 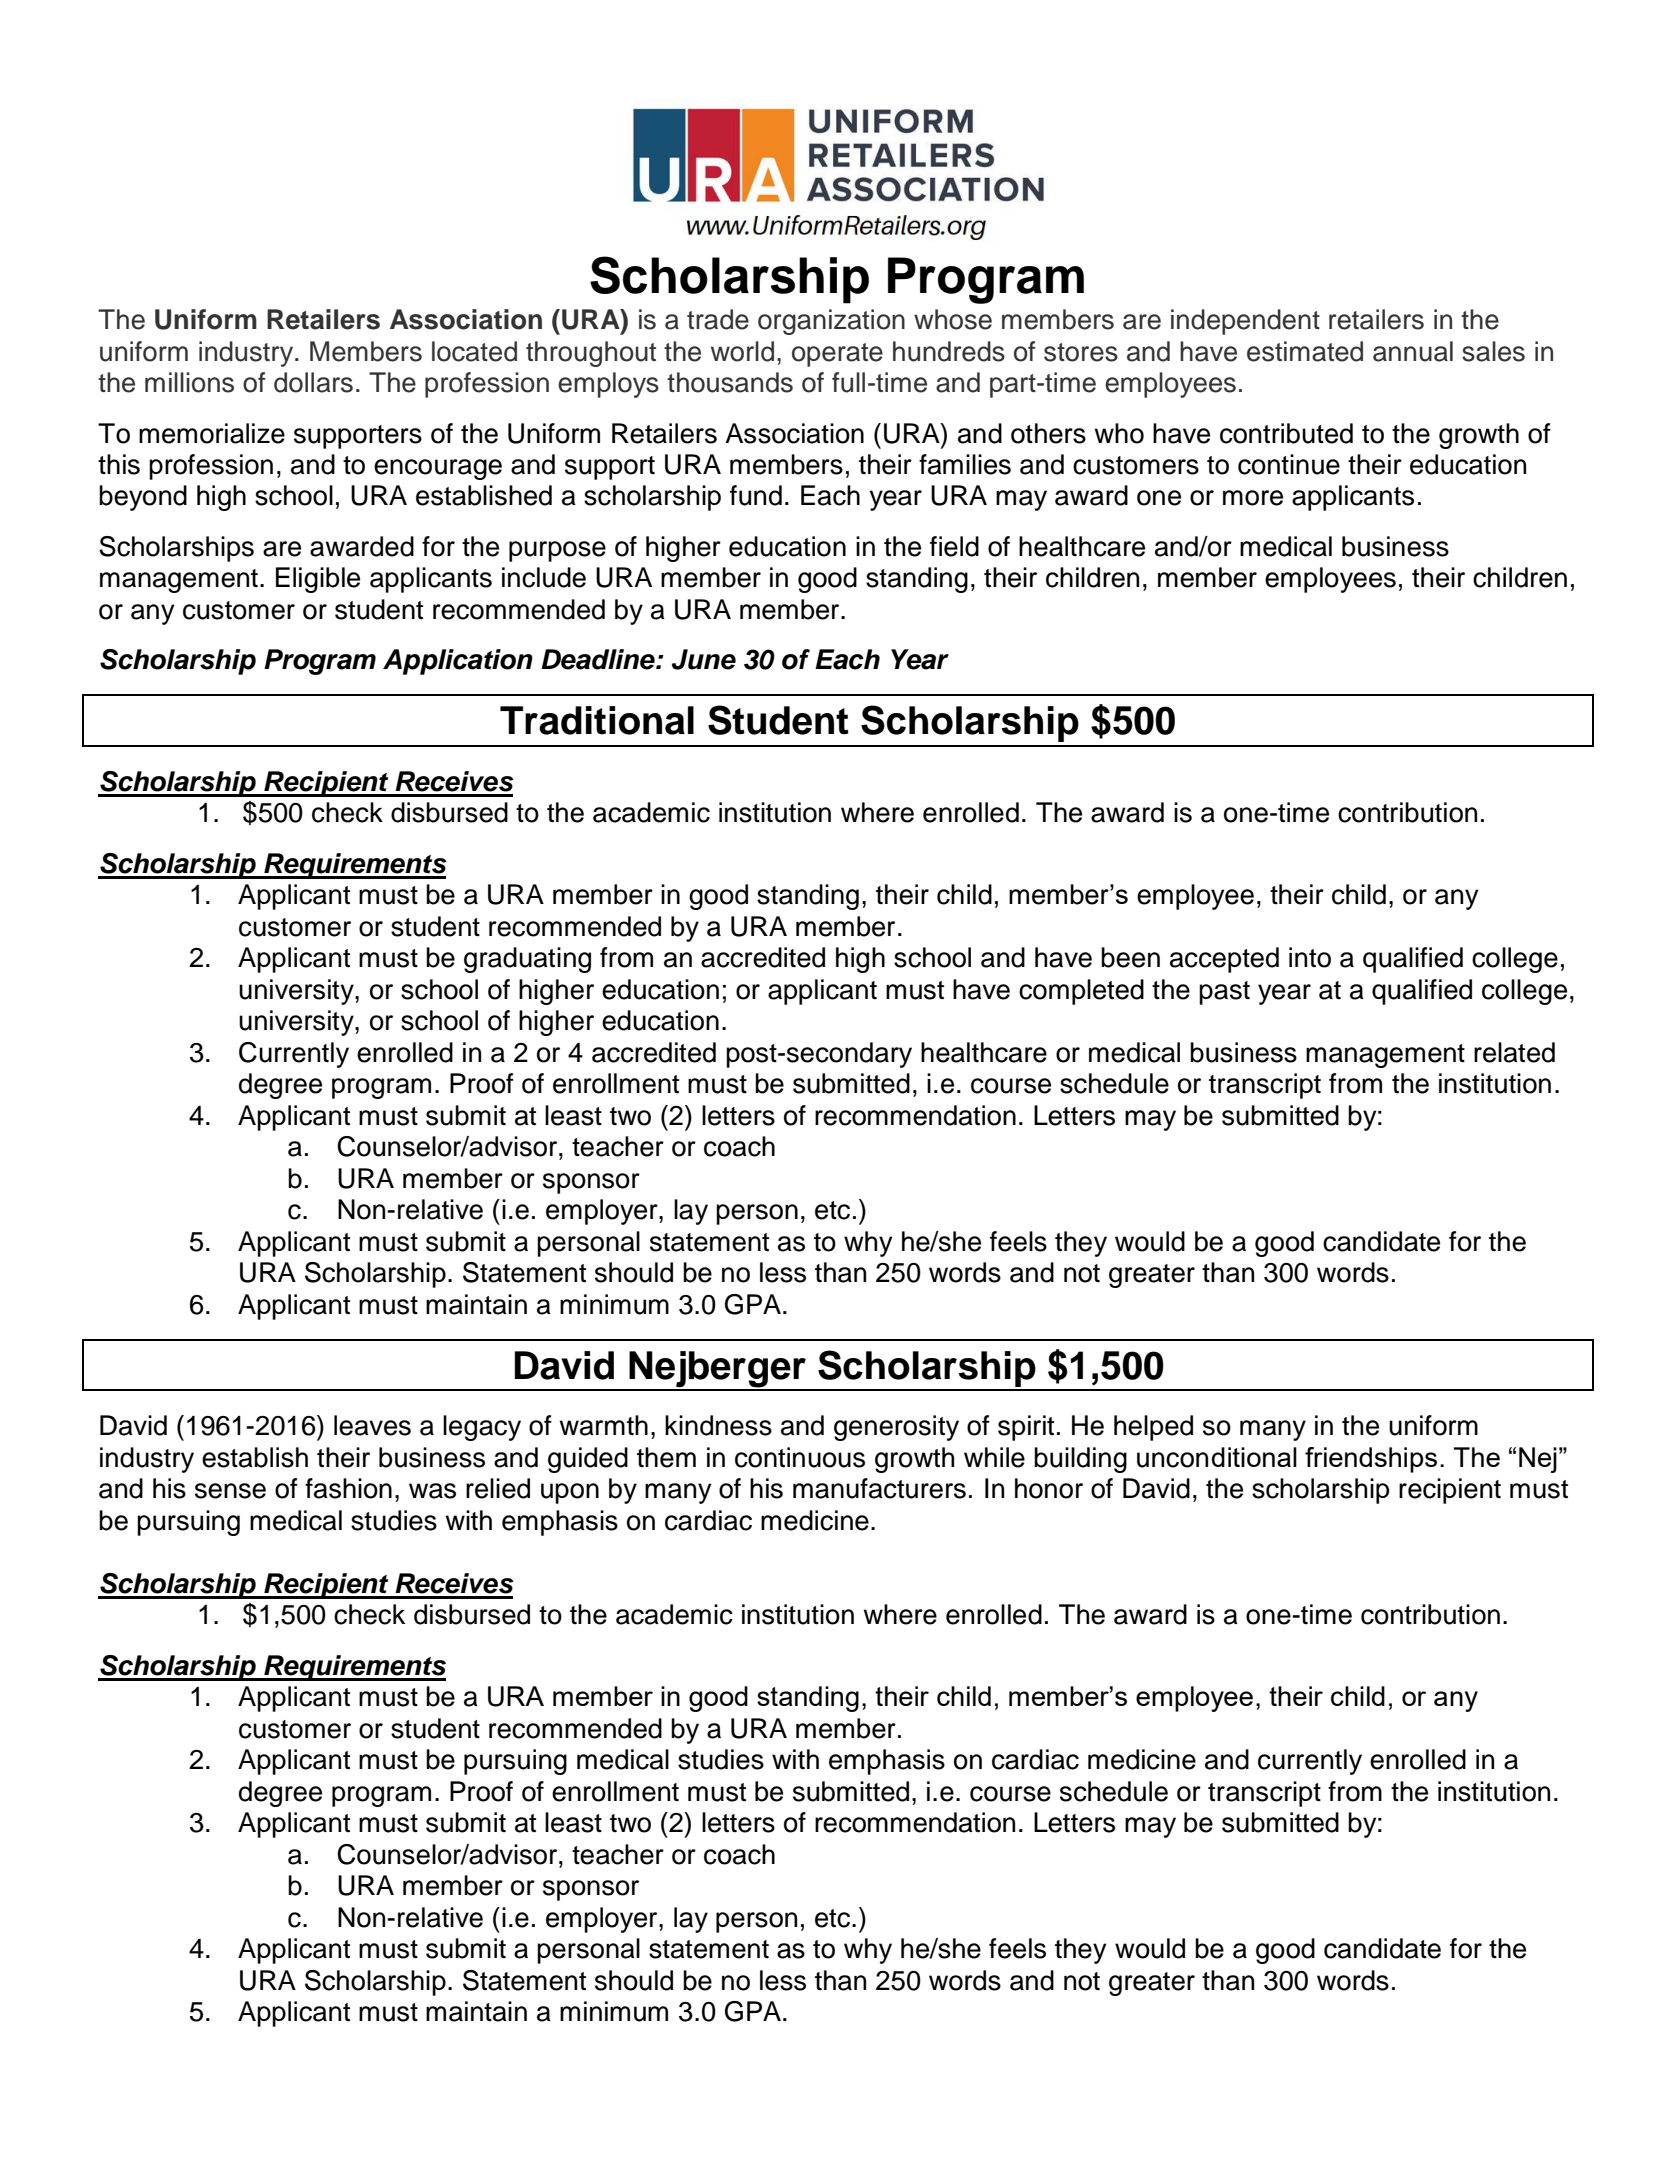 I want to click on completed, so click(x=1081, y=992).
